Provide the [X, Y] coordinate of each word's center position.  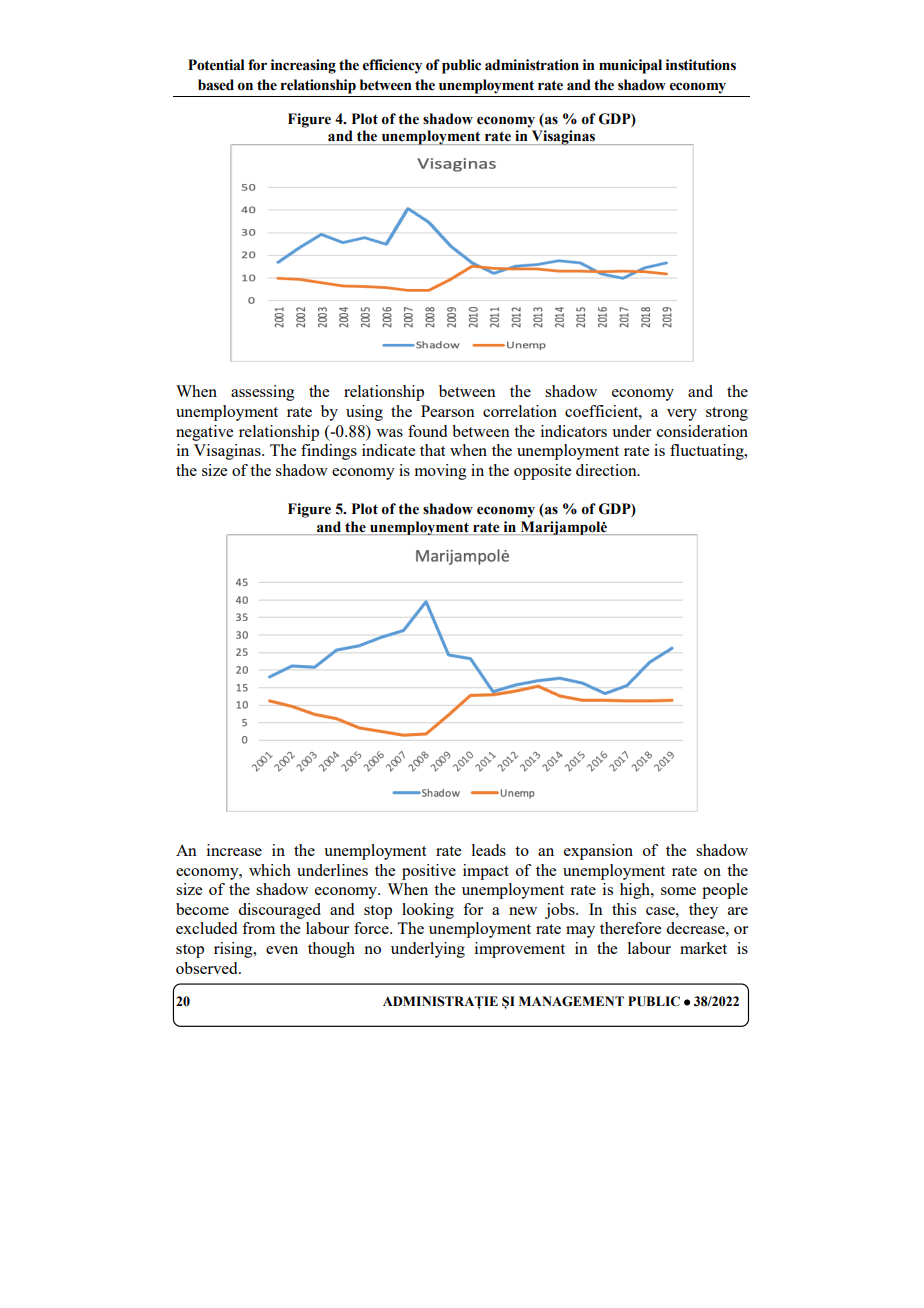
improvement [520, 950]
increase [234, 850]
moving [441, 472]
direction [607, 470]
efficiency [392, 66]
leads [489, 850]
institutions [701, 65]
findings [329, 452]
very [682, 415]
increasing [303, 66]
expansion [598, 852]
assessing [263, 393]
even [282, 950]
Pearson [448, 411]
